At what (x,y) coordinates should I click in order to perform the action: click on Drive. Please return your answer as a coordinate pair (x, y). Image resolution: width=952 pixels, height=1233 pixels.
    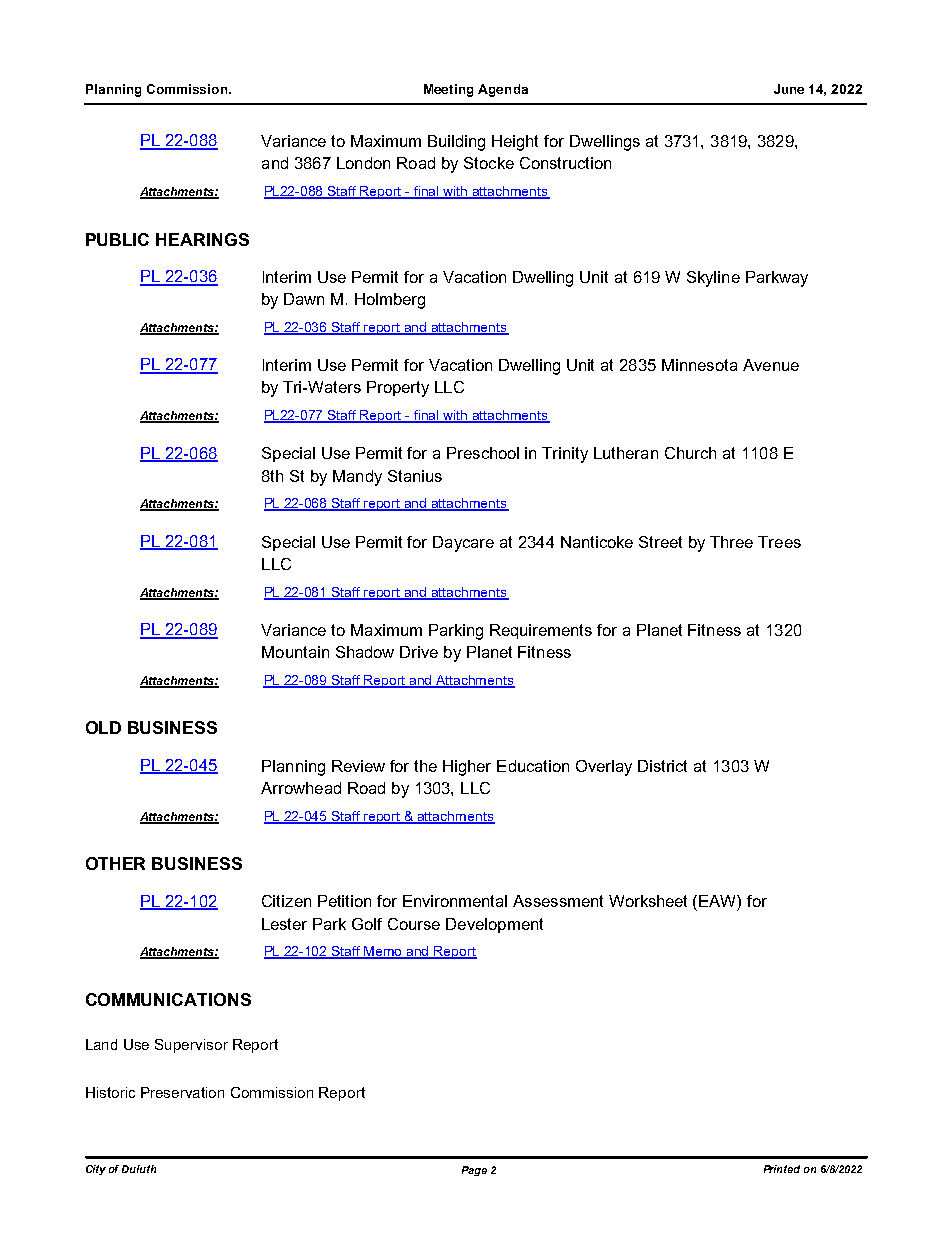
    Looking at the image, I should click on (419, 652).
